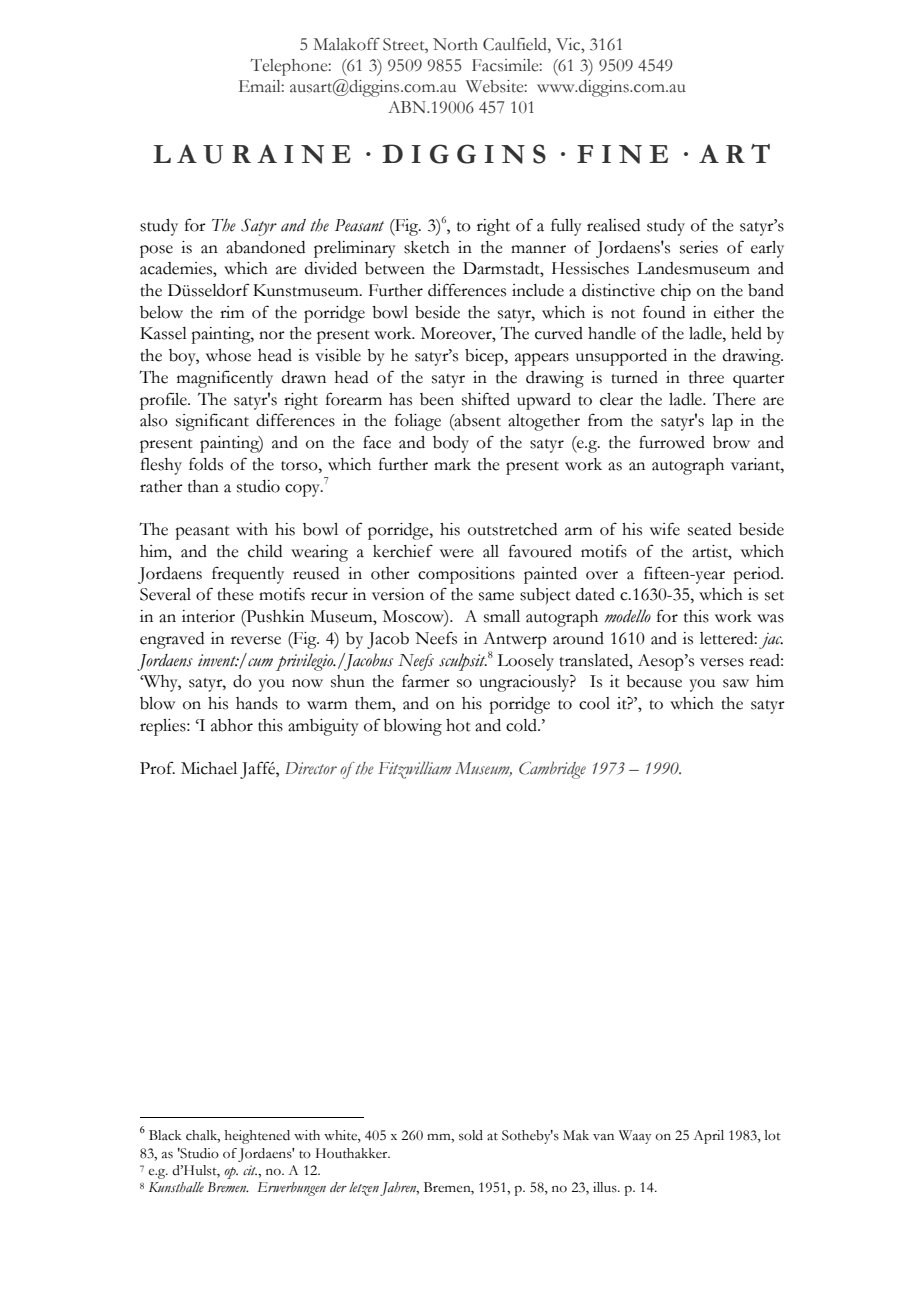 The height and width of the image is (1308, 924). What do you see at coordinates (736, 683) in the image?
I see `saw` at bounding box center [736, 683].
